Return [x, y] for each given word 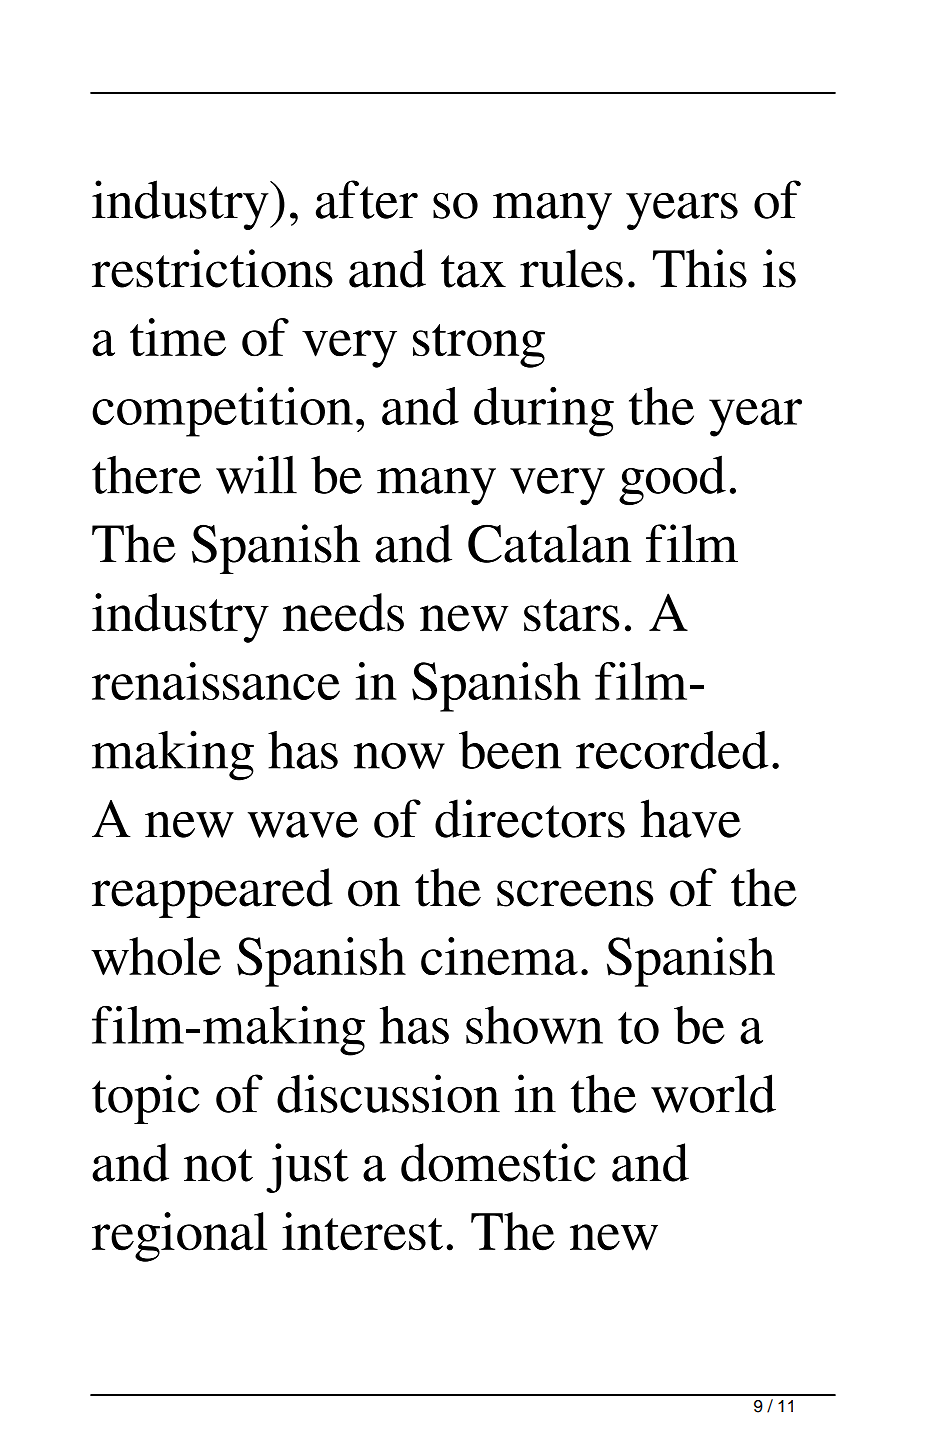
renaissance [216, 681]
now [399, 756]
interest [362, 1231]
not [218, 1165]
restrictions [212, 268]
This [700, 268]
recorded [672, 750]
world [713, 1093]
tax [473, 271]
